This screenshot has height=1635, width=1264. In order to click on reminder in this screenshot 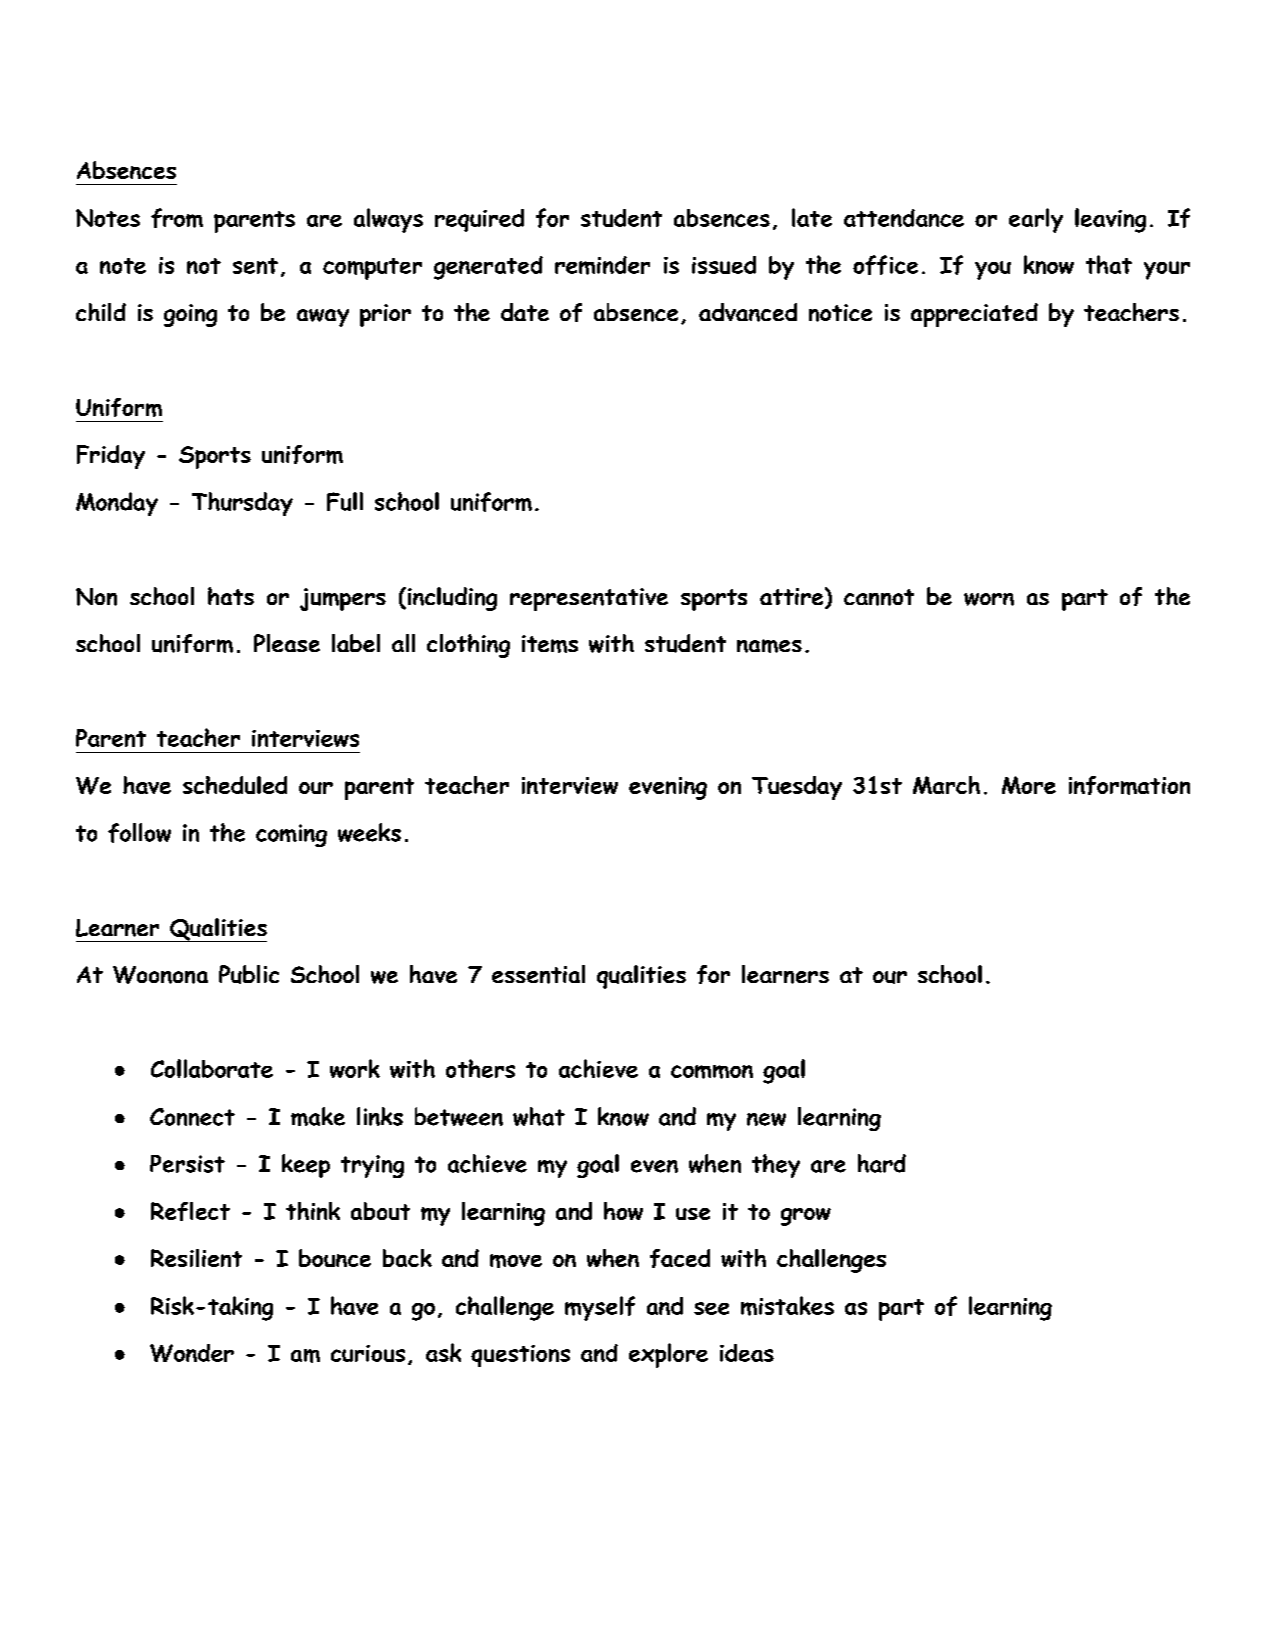, I will do `click(602, 265)`.
